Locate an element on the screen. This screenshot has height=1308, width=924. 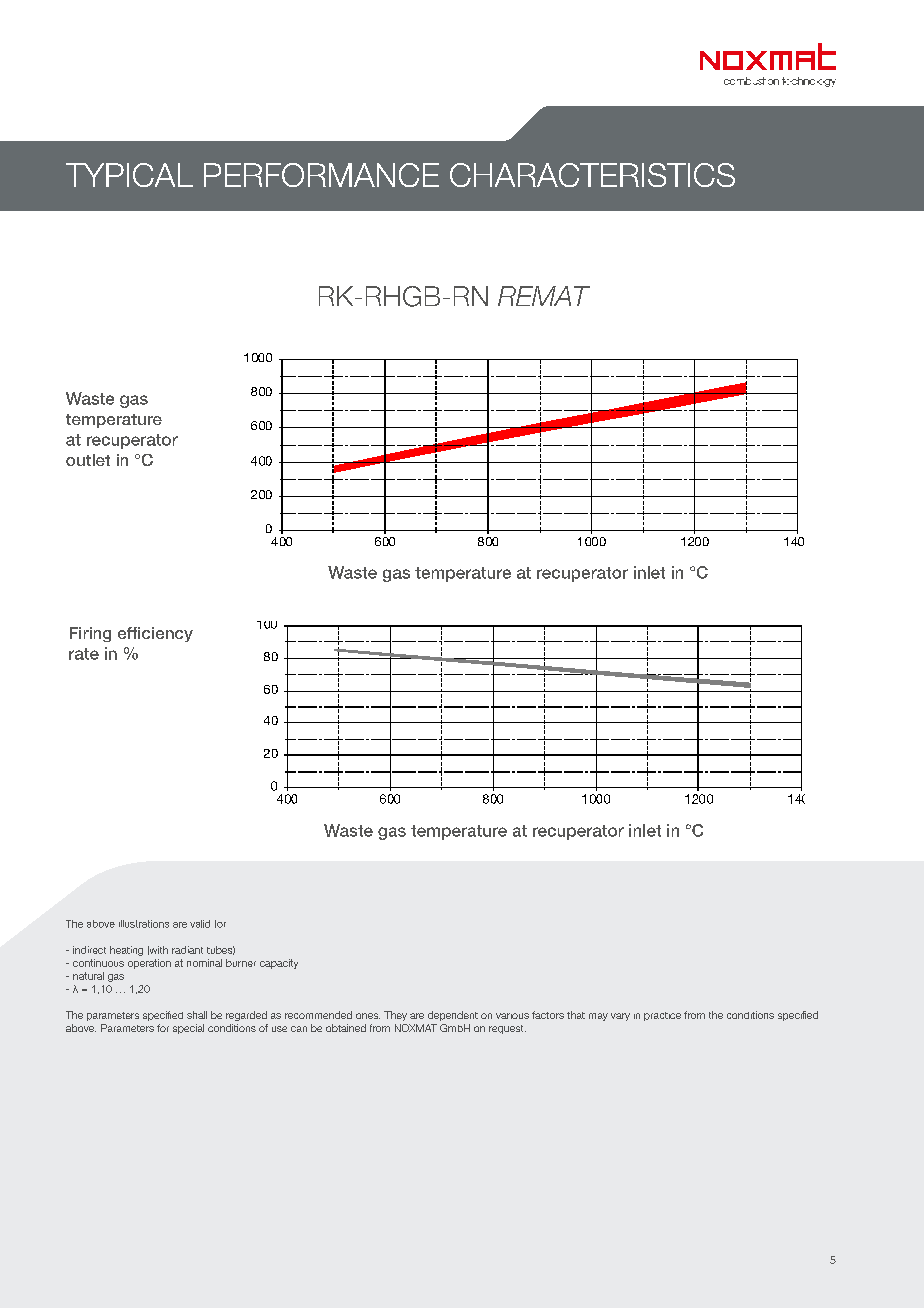
PERFORMANCE is located at coordinates (321, 175).
